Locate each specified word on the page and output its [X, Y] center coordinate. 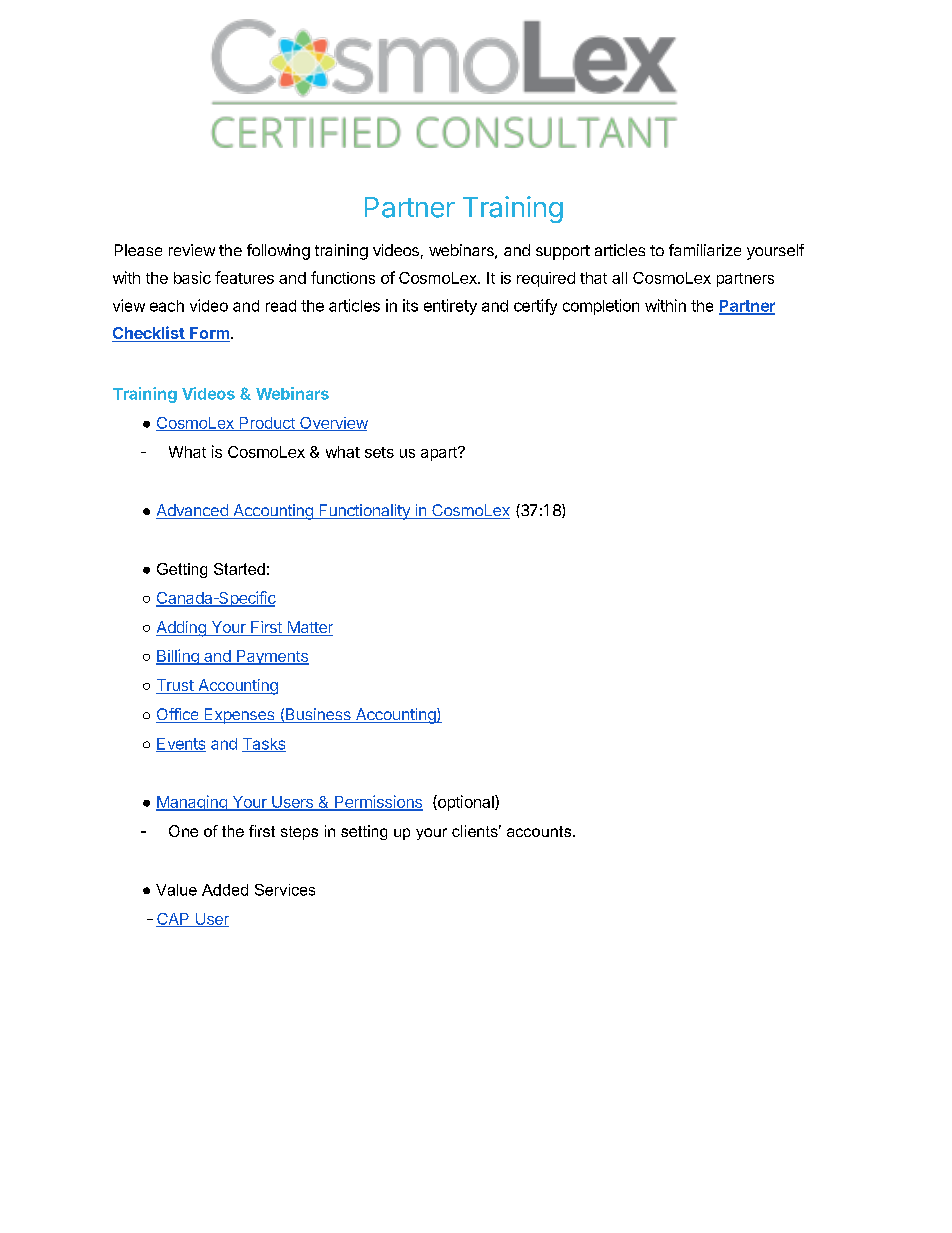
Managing [192, 803]
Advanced [193, 511]
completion [601, 307]
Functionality [364, 512]
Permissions [378, 803]
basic [192, 277]
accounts [540, 831]
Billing [178, 657]
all [619, 278]
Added [225, 890]
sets [379, 452]
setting [364, 832]
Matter [309, 628]
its [410, 305]
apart [440, 454]
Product [267, 424]
